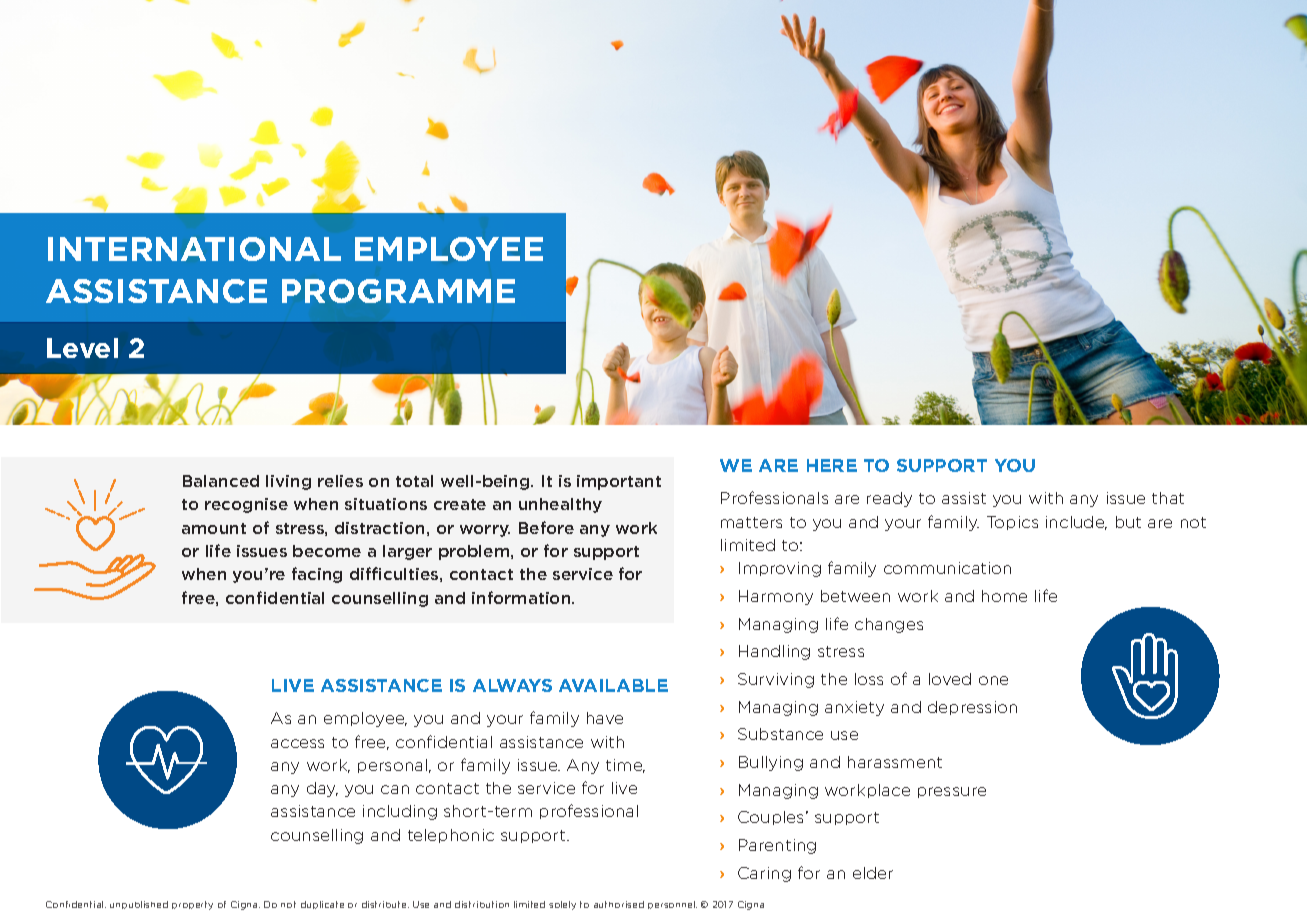  What do you see at coordinates (297, 743) in the screenshot?
I see `access` at bounding box center [297, 743].
